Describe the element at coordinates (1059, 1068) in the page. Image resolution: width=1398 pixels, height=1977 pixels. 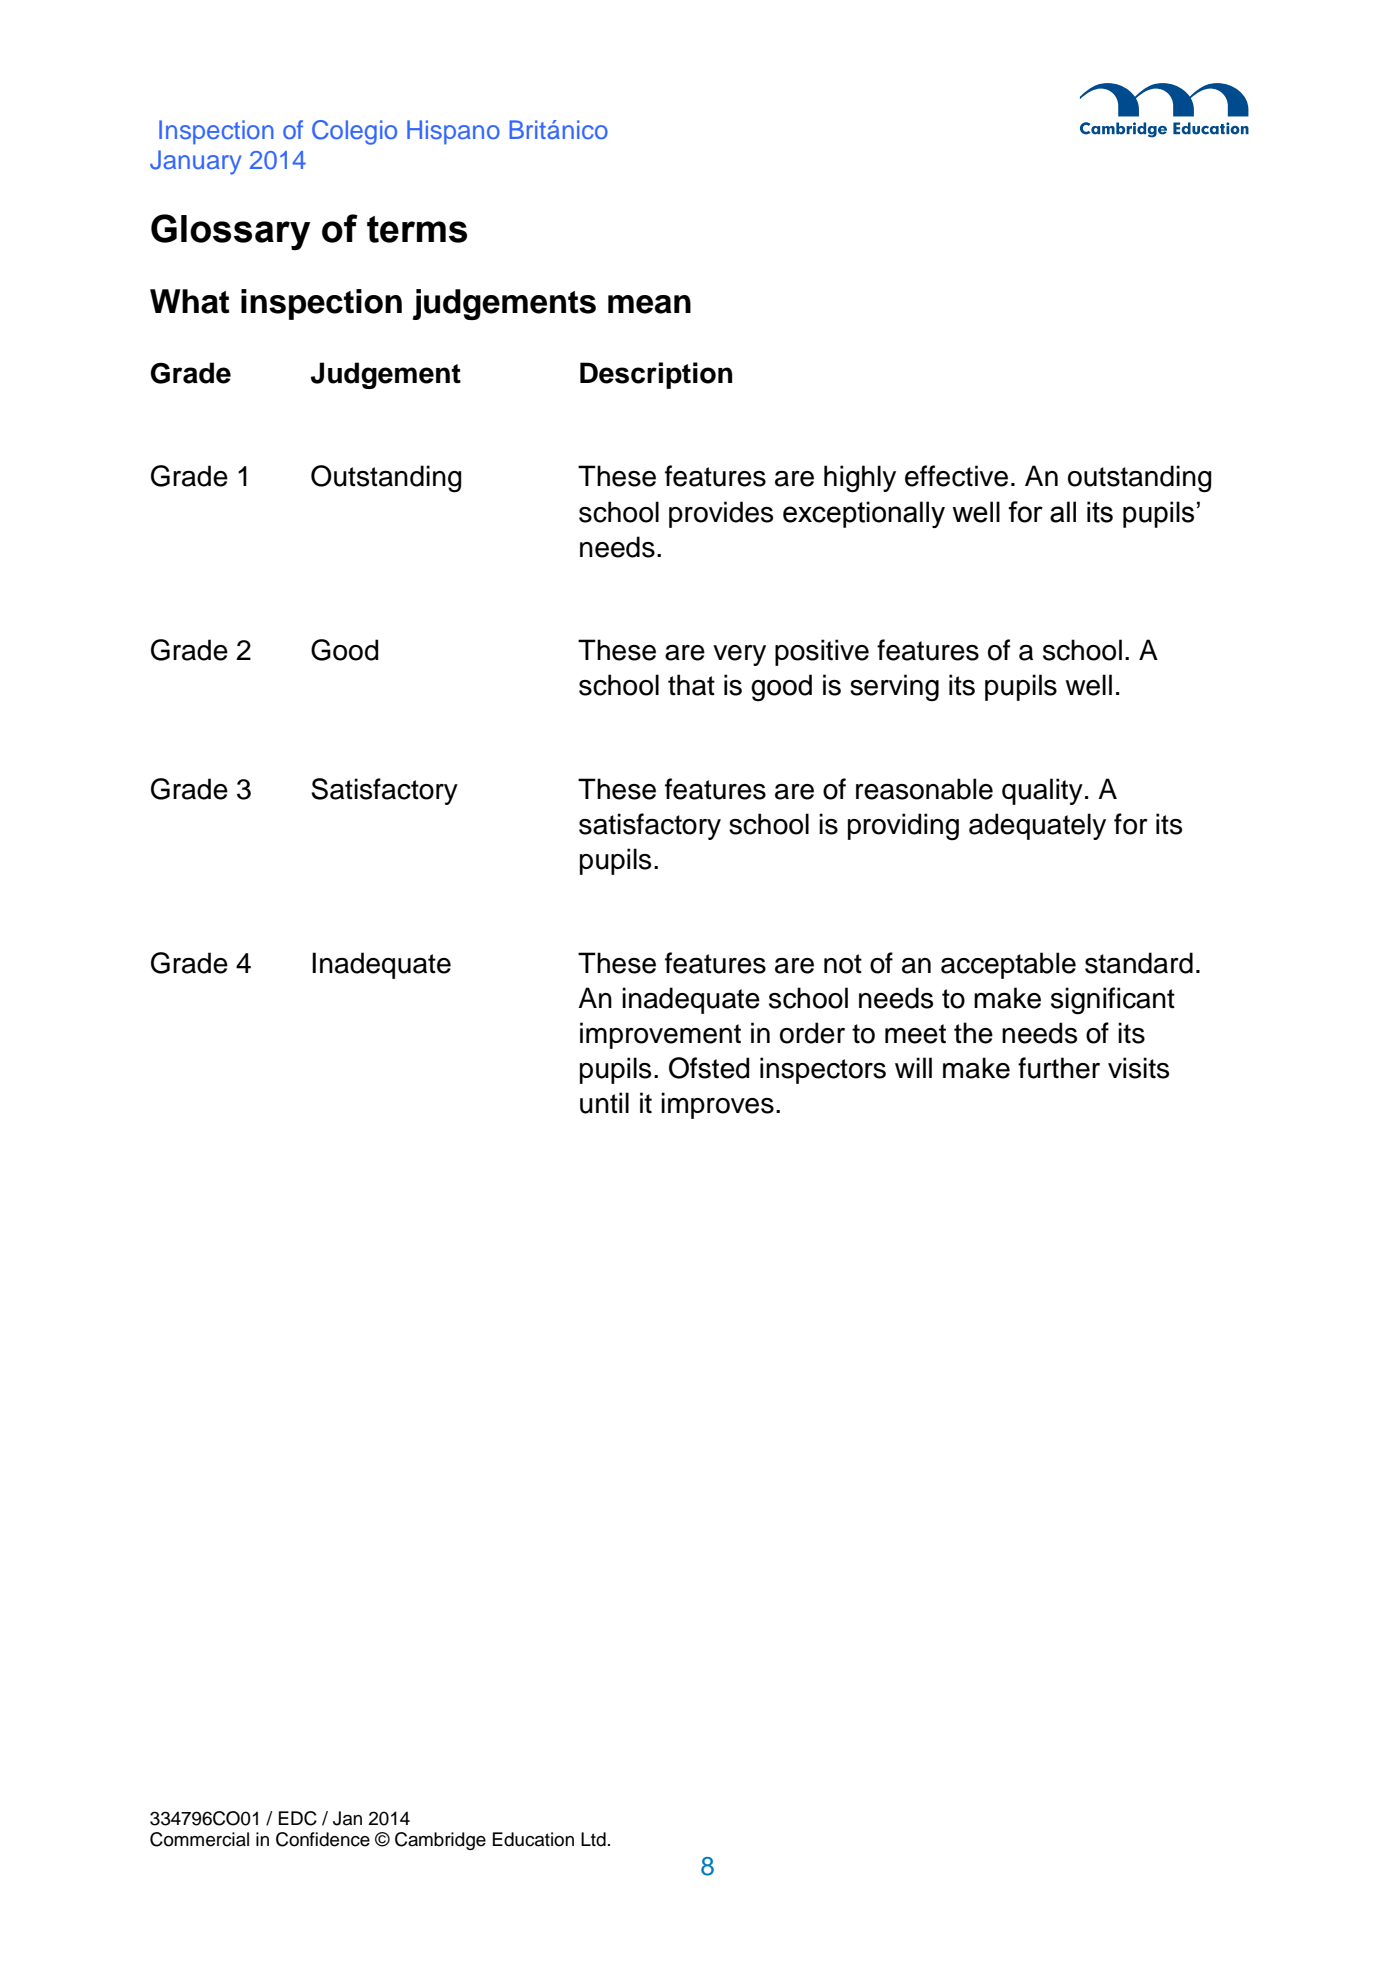
I see `further` at that location.
